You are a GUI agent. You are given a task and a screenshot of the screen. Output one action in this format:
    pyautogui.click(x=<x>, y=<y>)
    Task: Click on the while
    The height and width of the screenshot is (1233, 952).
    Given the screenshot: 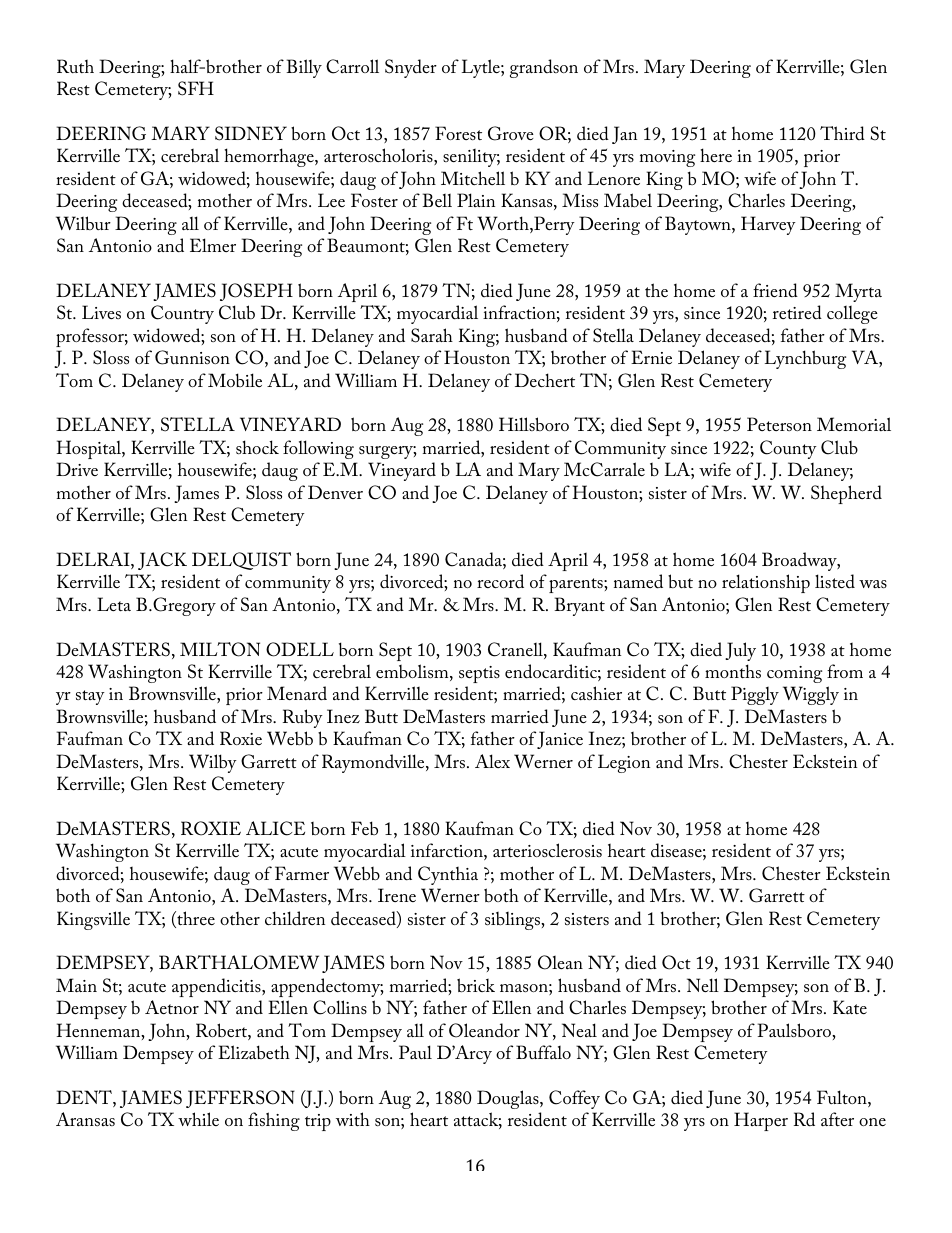 What is the action you would take?
    pyautogui.click(x=198, y=1119)
